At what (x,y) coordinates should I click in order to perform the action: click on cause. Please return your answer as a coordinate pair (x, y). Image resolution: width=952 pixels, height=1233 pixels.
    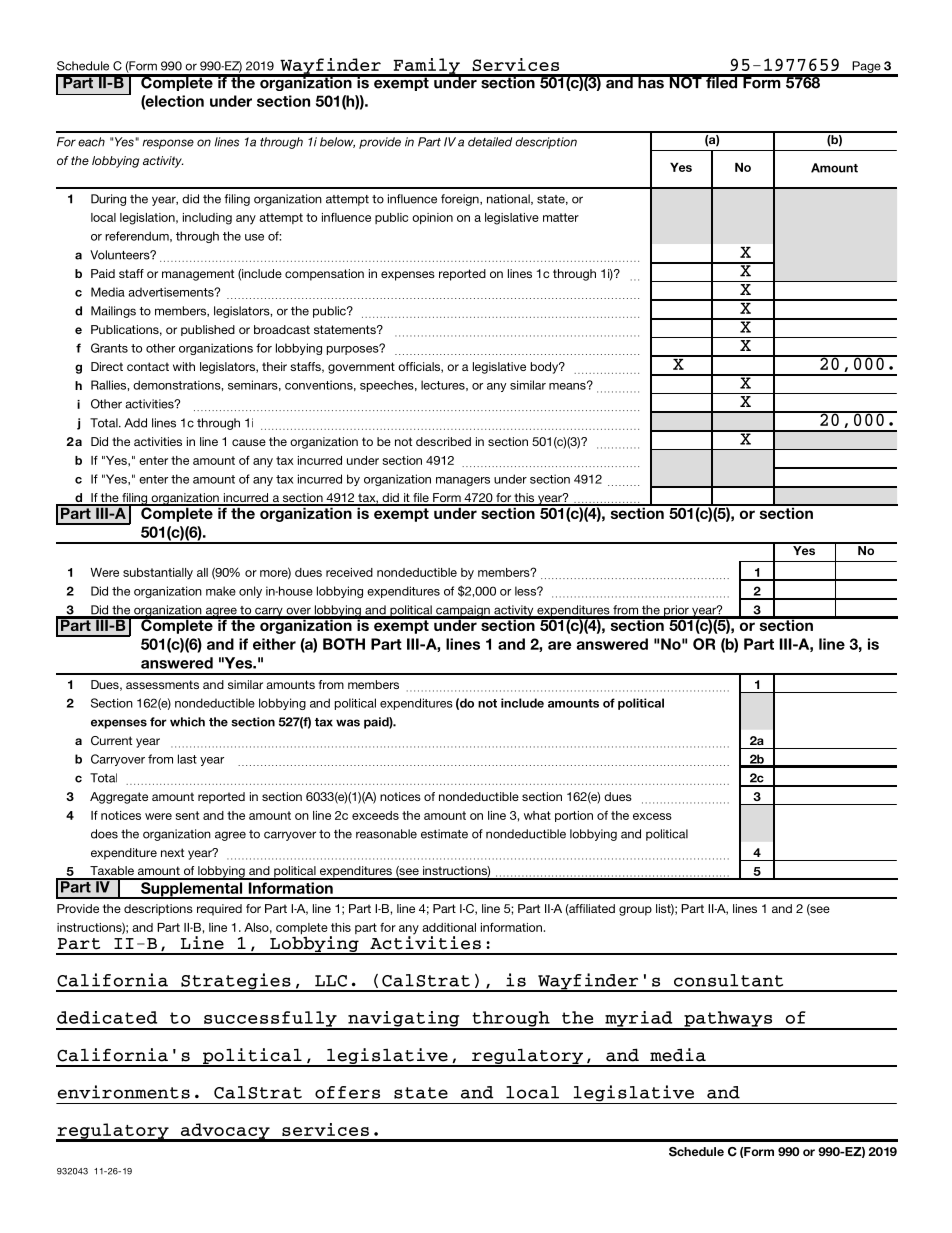
    Looking at the image, I should click on (249, 442).
